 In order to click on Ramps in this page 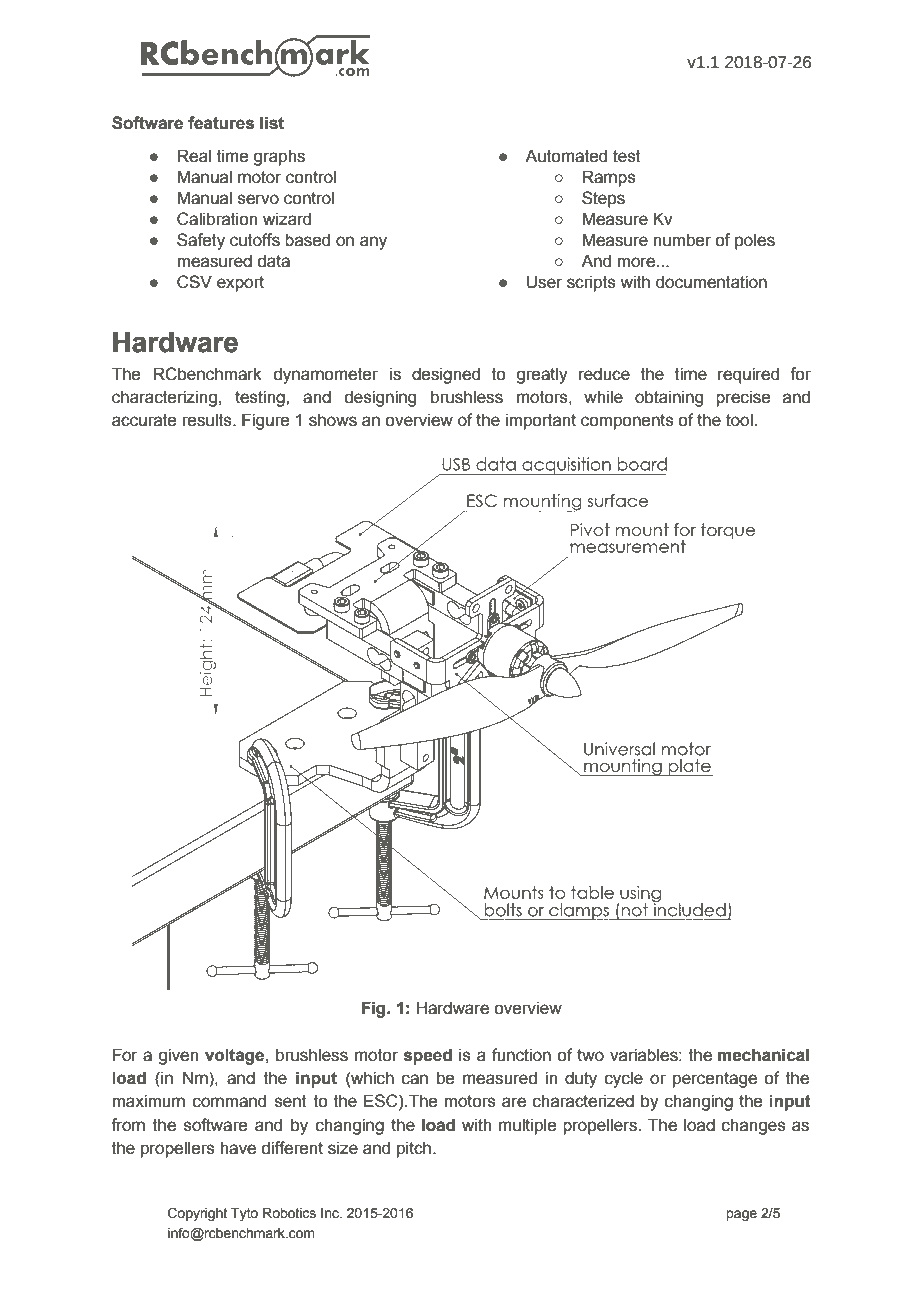, I will do `click(609, 178)`.
